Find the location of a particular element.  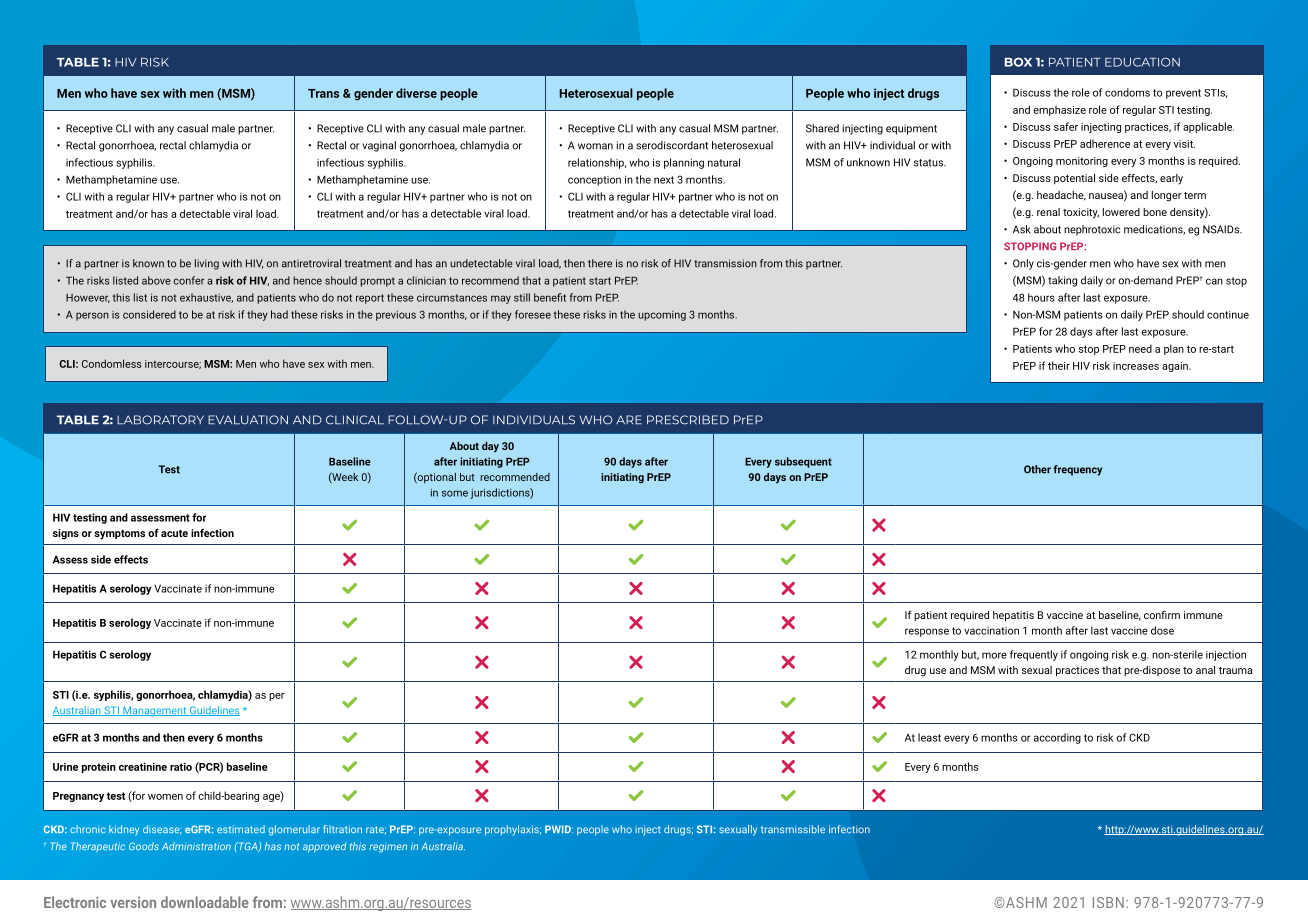

frequency is located at coordinates (1078, 470).
